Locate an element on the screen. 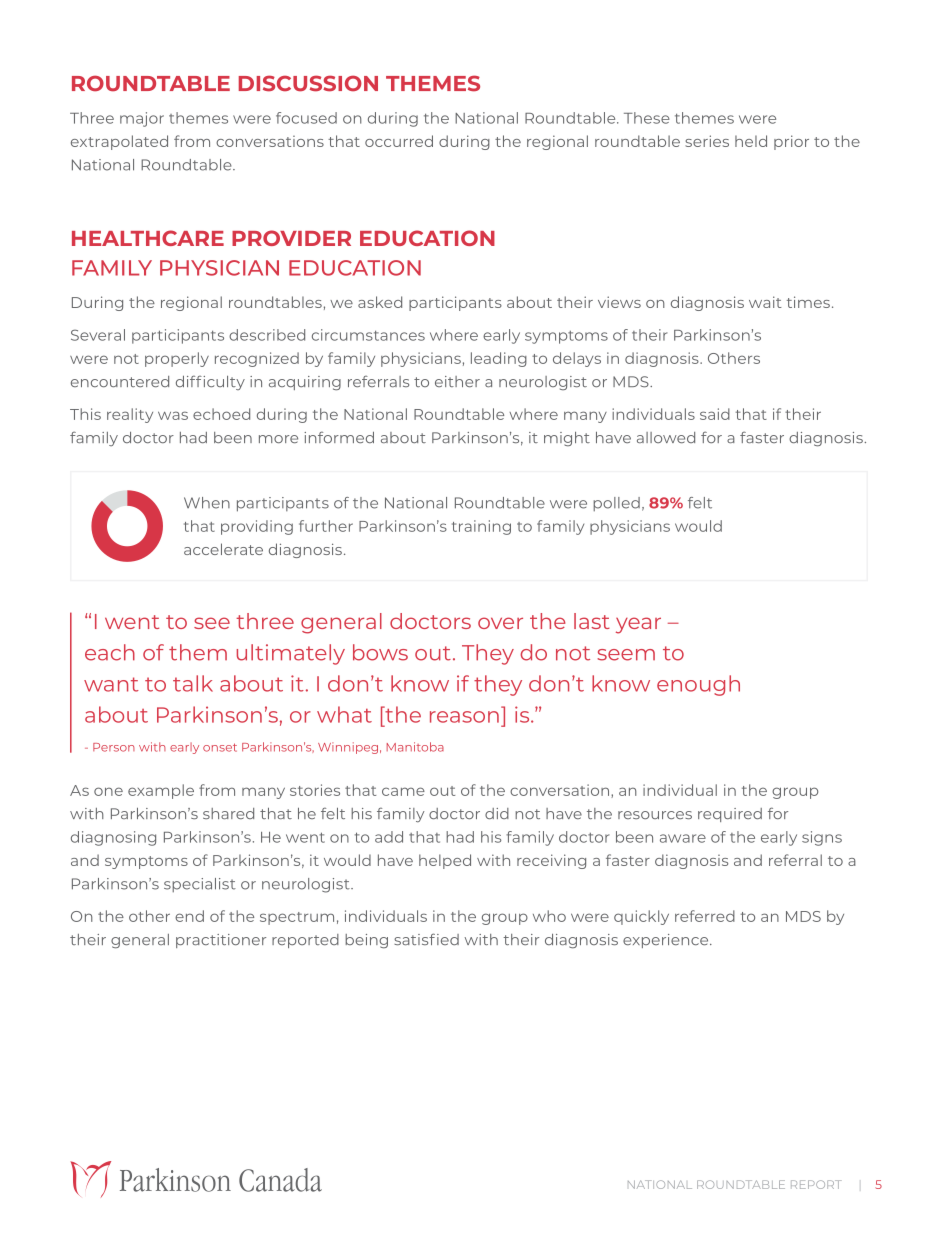 The image size is (952, 1233). asked is located at coordinates (380, 302).
